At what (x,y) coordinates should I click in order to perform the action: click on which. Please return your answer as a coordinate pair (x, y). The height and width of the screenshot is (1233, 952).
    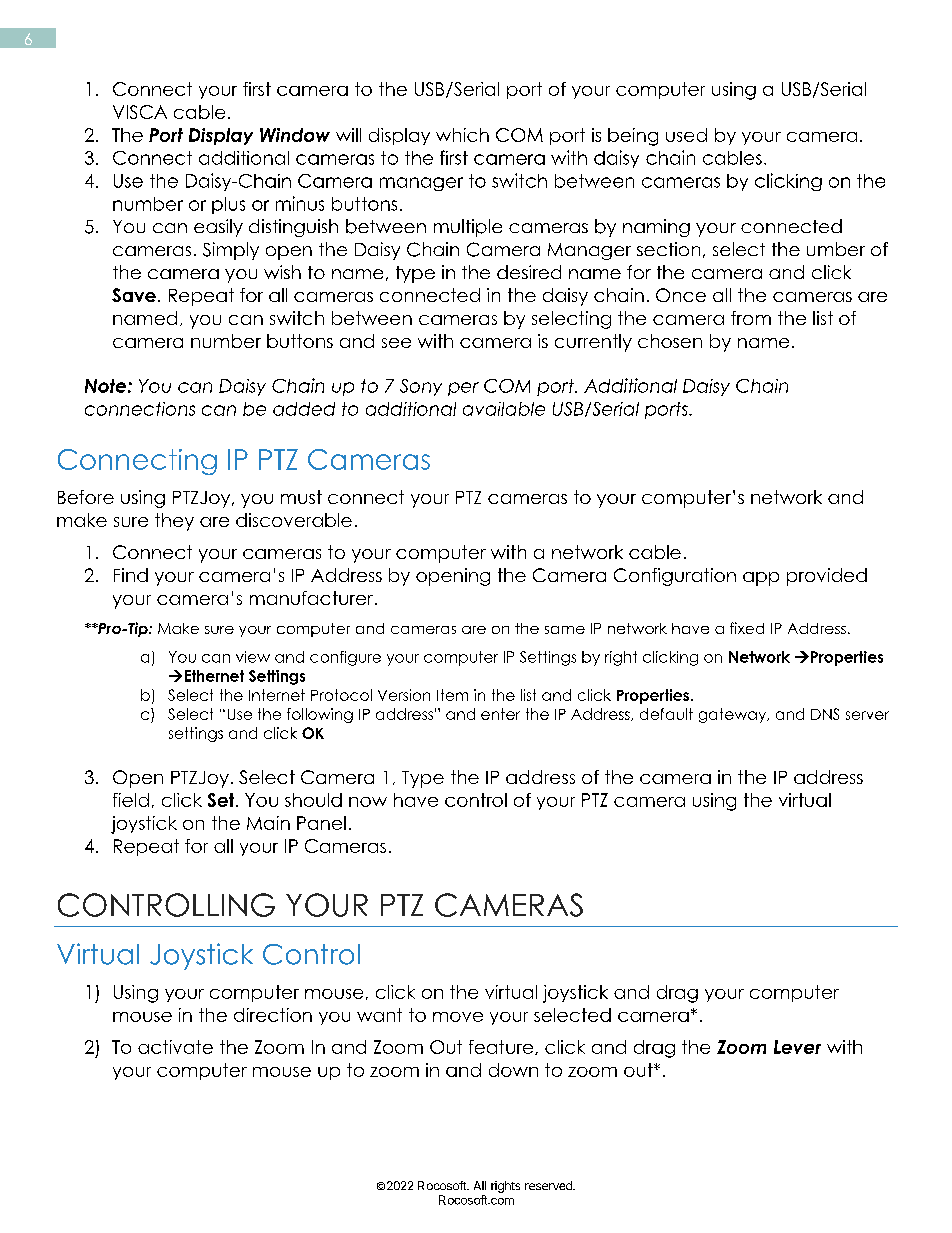
    Looking at the image, I should click on (462, 135).
